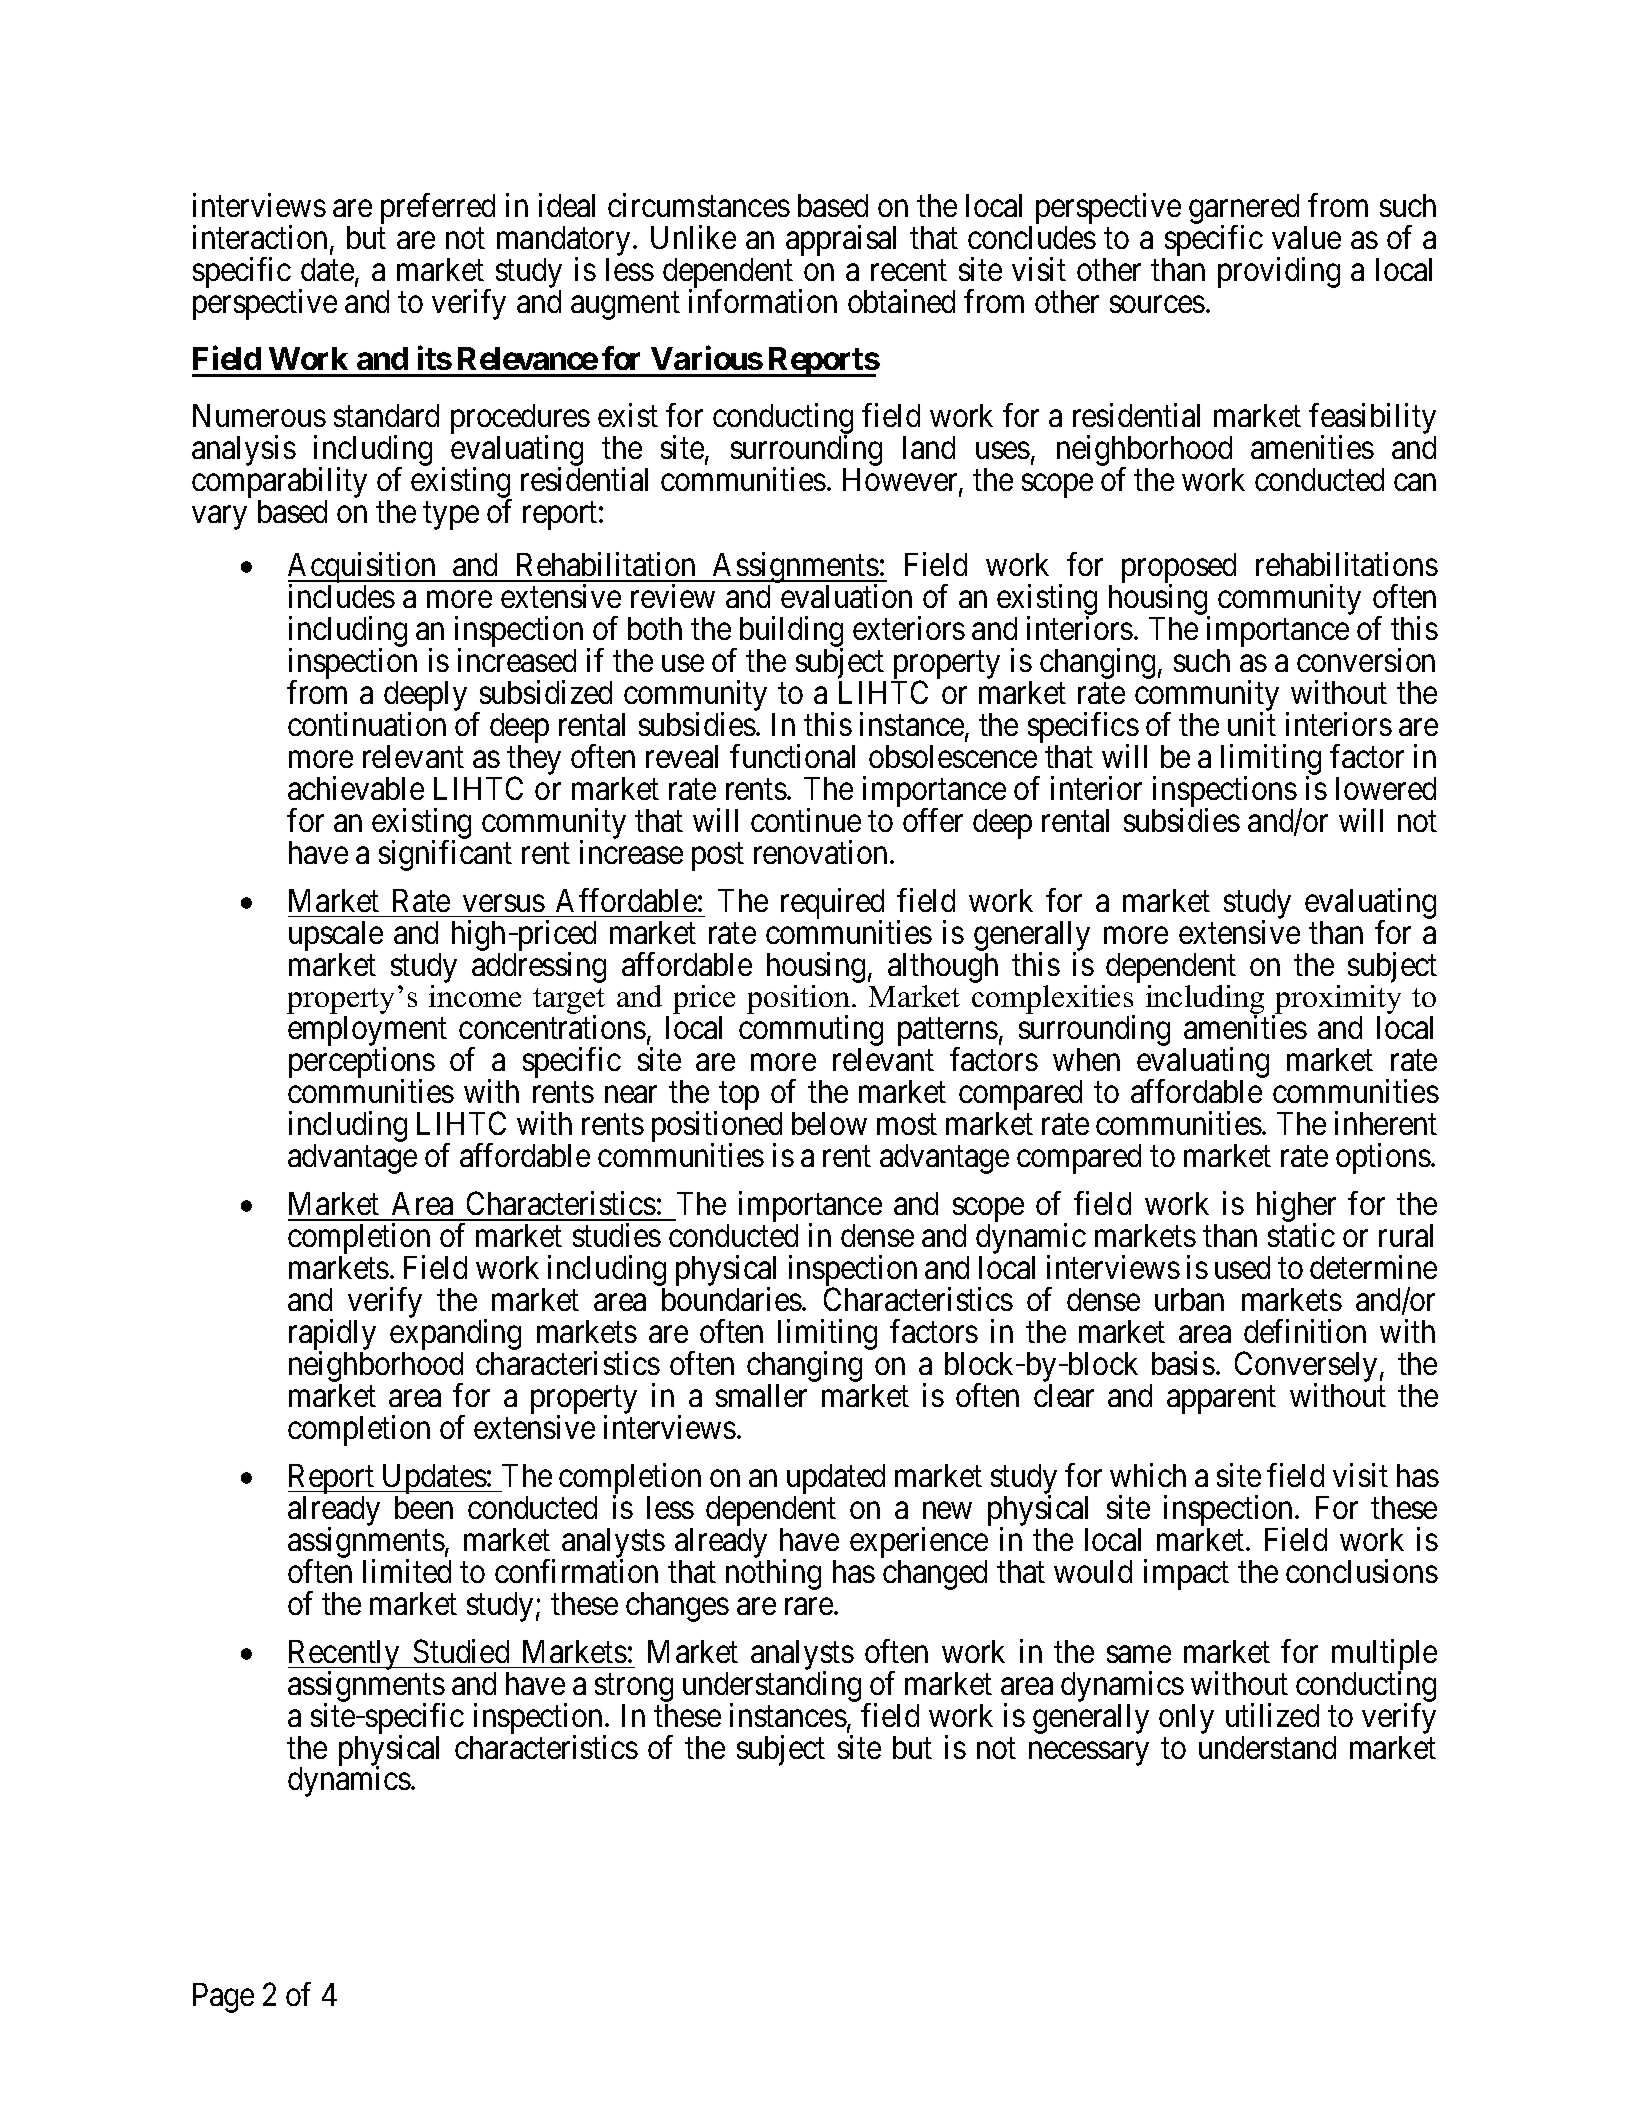 This page has width=1629, height=2109. I want to click on rapidly, so click(332, 1336).
